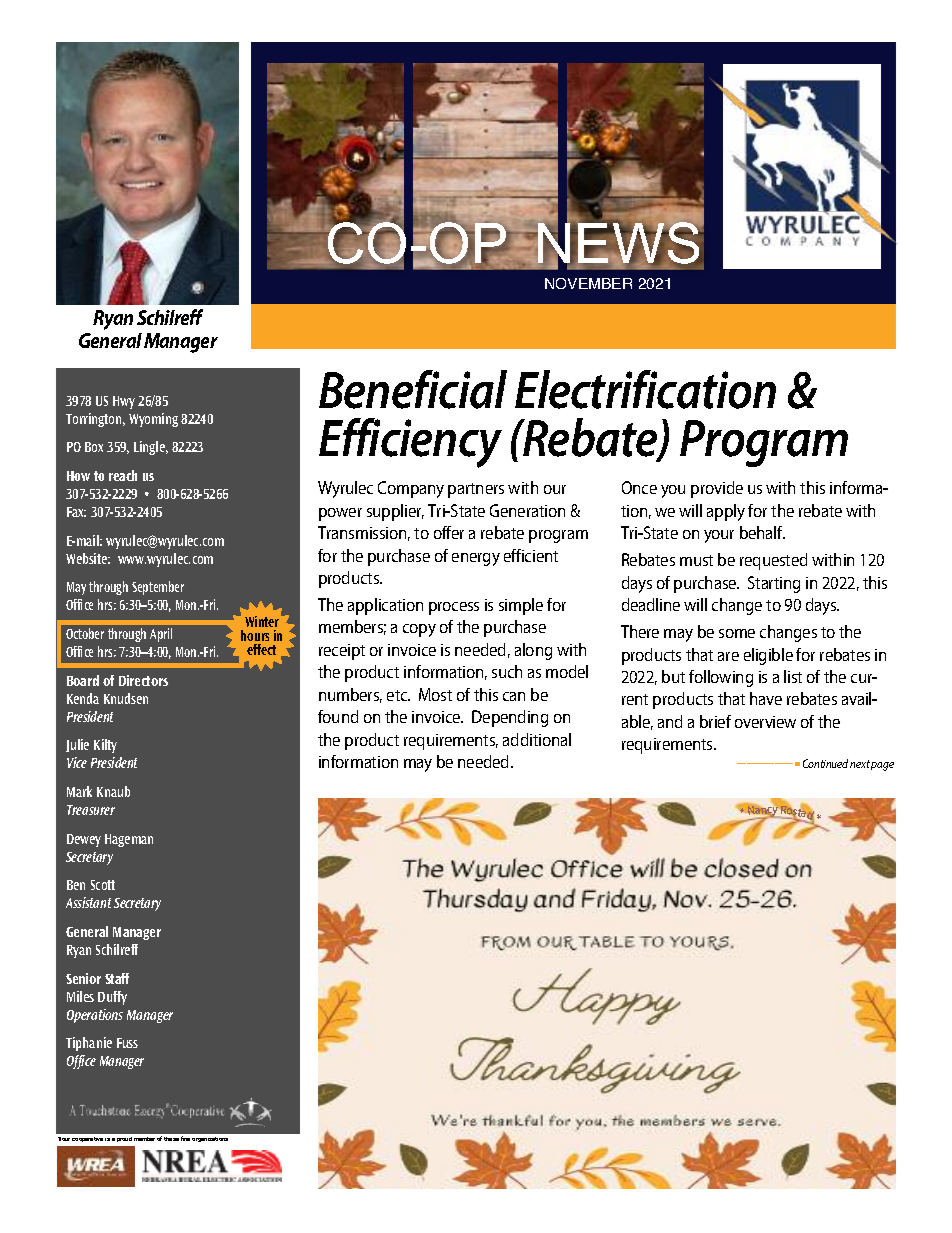 The image size is (952, 1233). I want to click on energy, so click(476, 559).
